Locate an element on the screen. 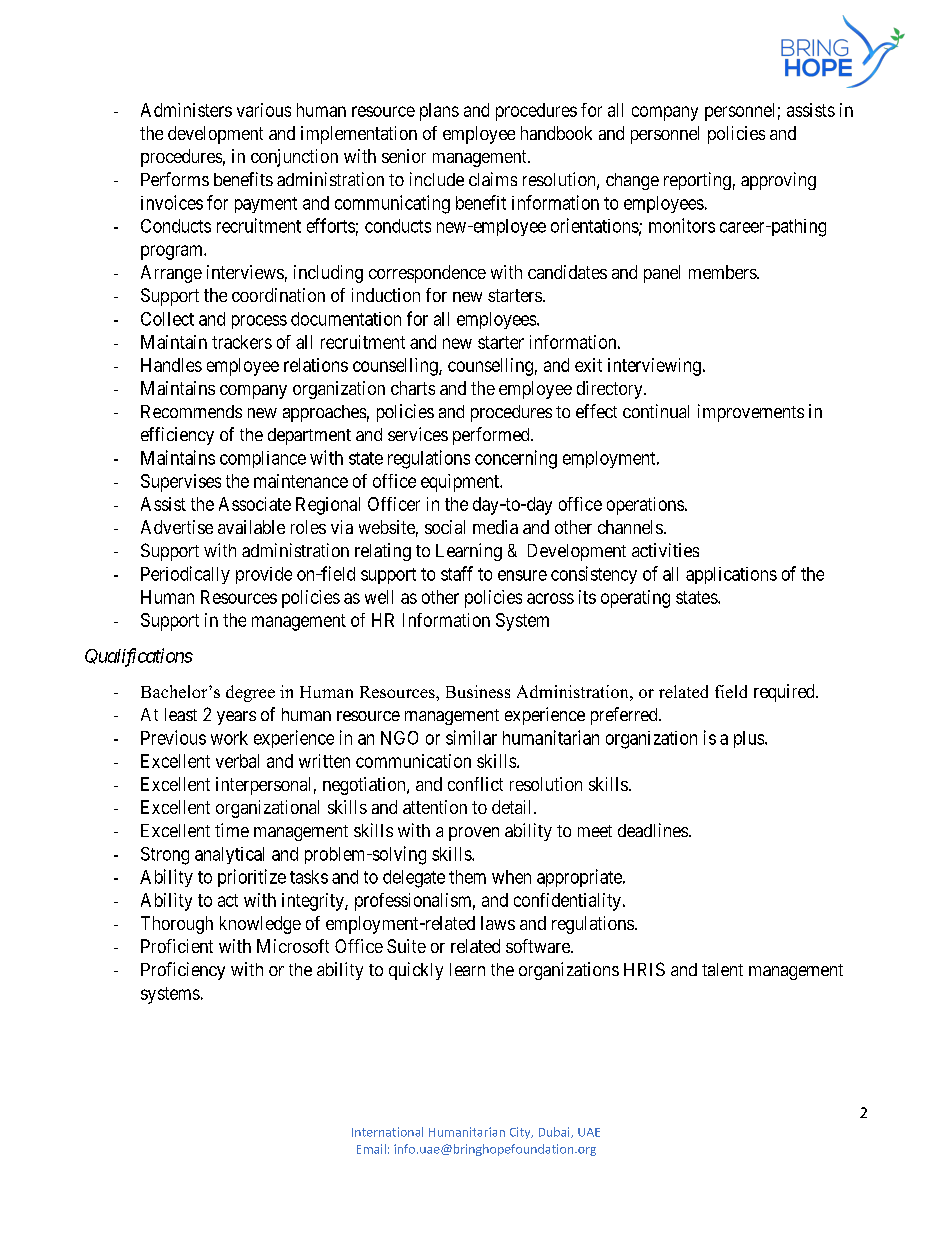  reporting is located at coordinates (697, 181).
